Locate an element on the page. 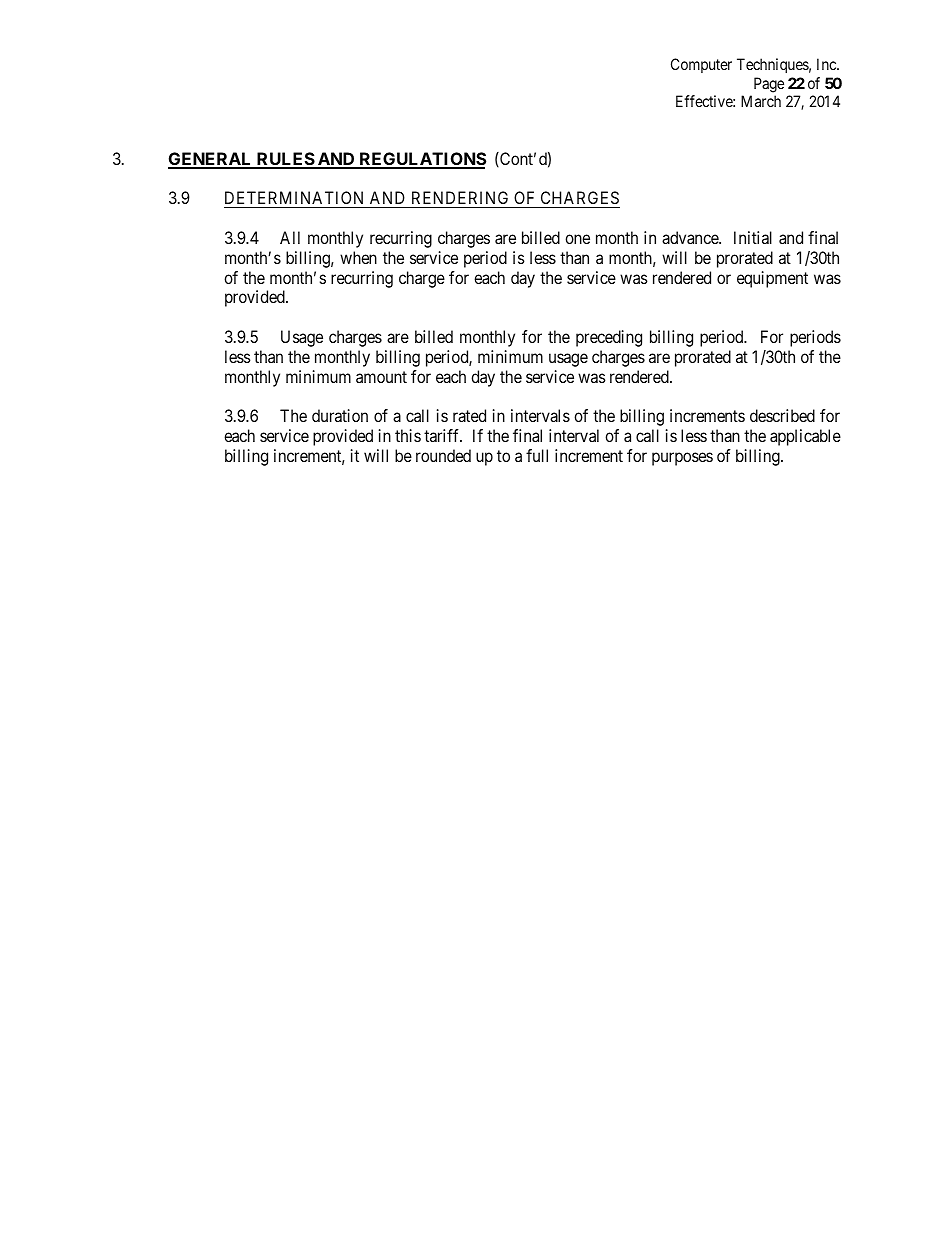  Initial is located at coordinates (753, 237).
